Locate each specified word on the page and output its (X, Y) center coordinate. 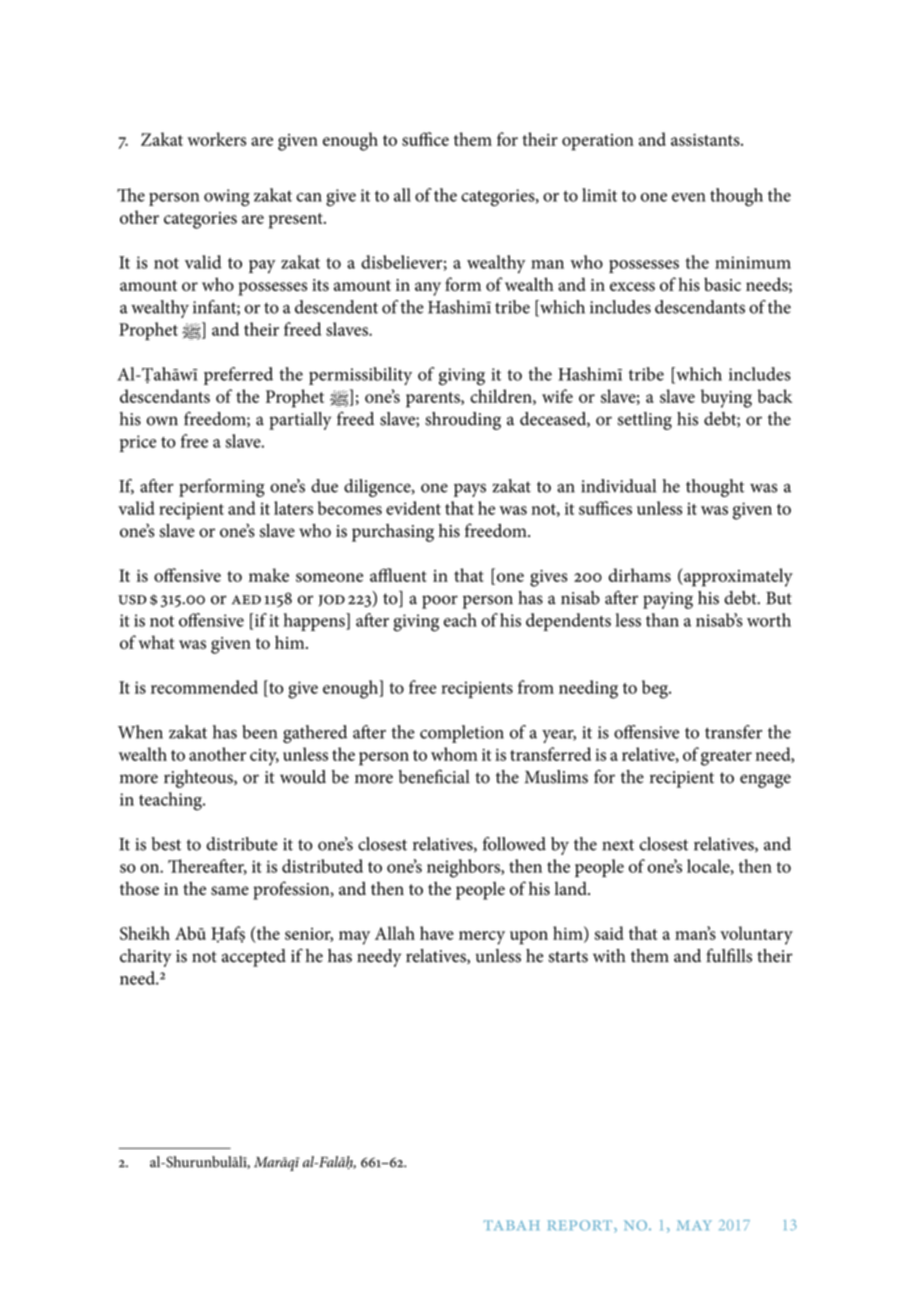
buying (726, 398)
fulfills (729, 955)
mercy (482, 938)
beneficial (434, 776)
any (428, 289)
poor (440, 602)
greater (726, 758)
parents (434, 400)
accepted (254, 958)
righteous (199, 779)
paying (668, 600)
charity (145, 958)
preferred (238, 376)
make (269, 575)
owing (227, 198)
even (689, 197)
